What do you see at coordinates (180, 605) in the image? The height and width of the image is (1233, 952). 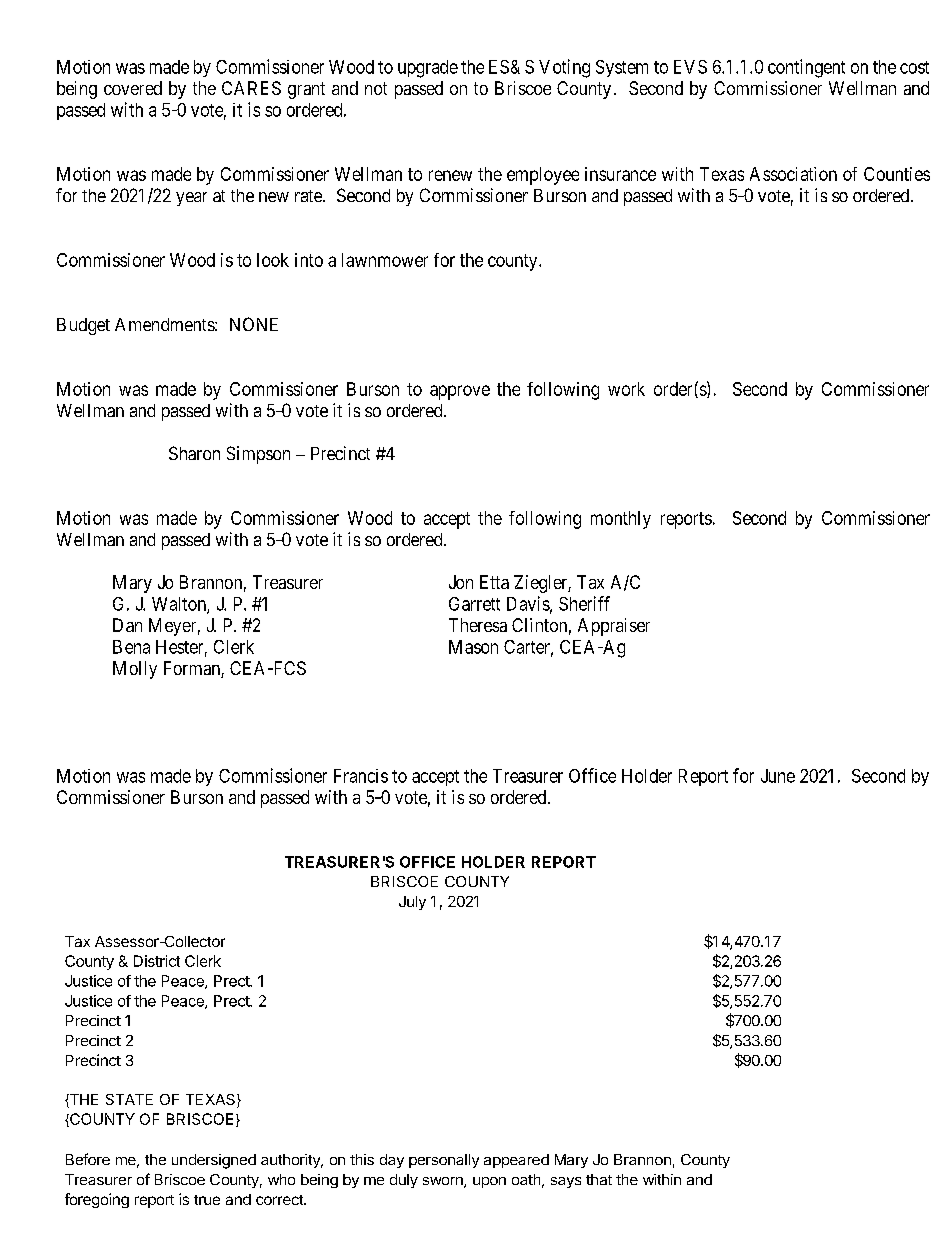 I see `Walton` at bounding box center [180, 605].
